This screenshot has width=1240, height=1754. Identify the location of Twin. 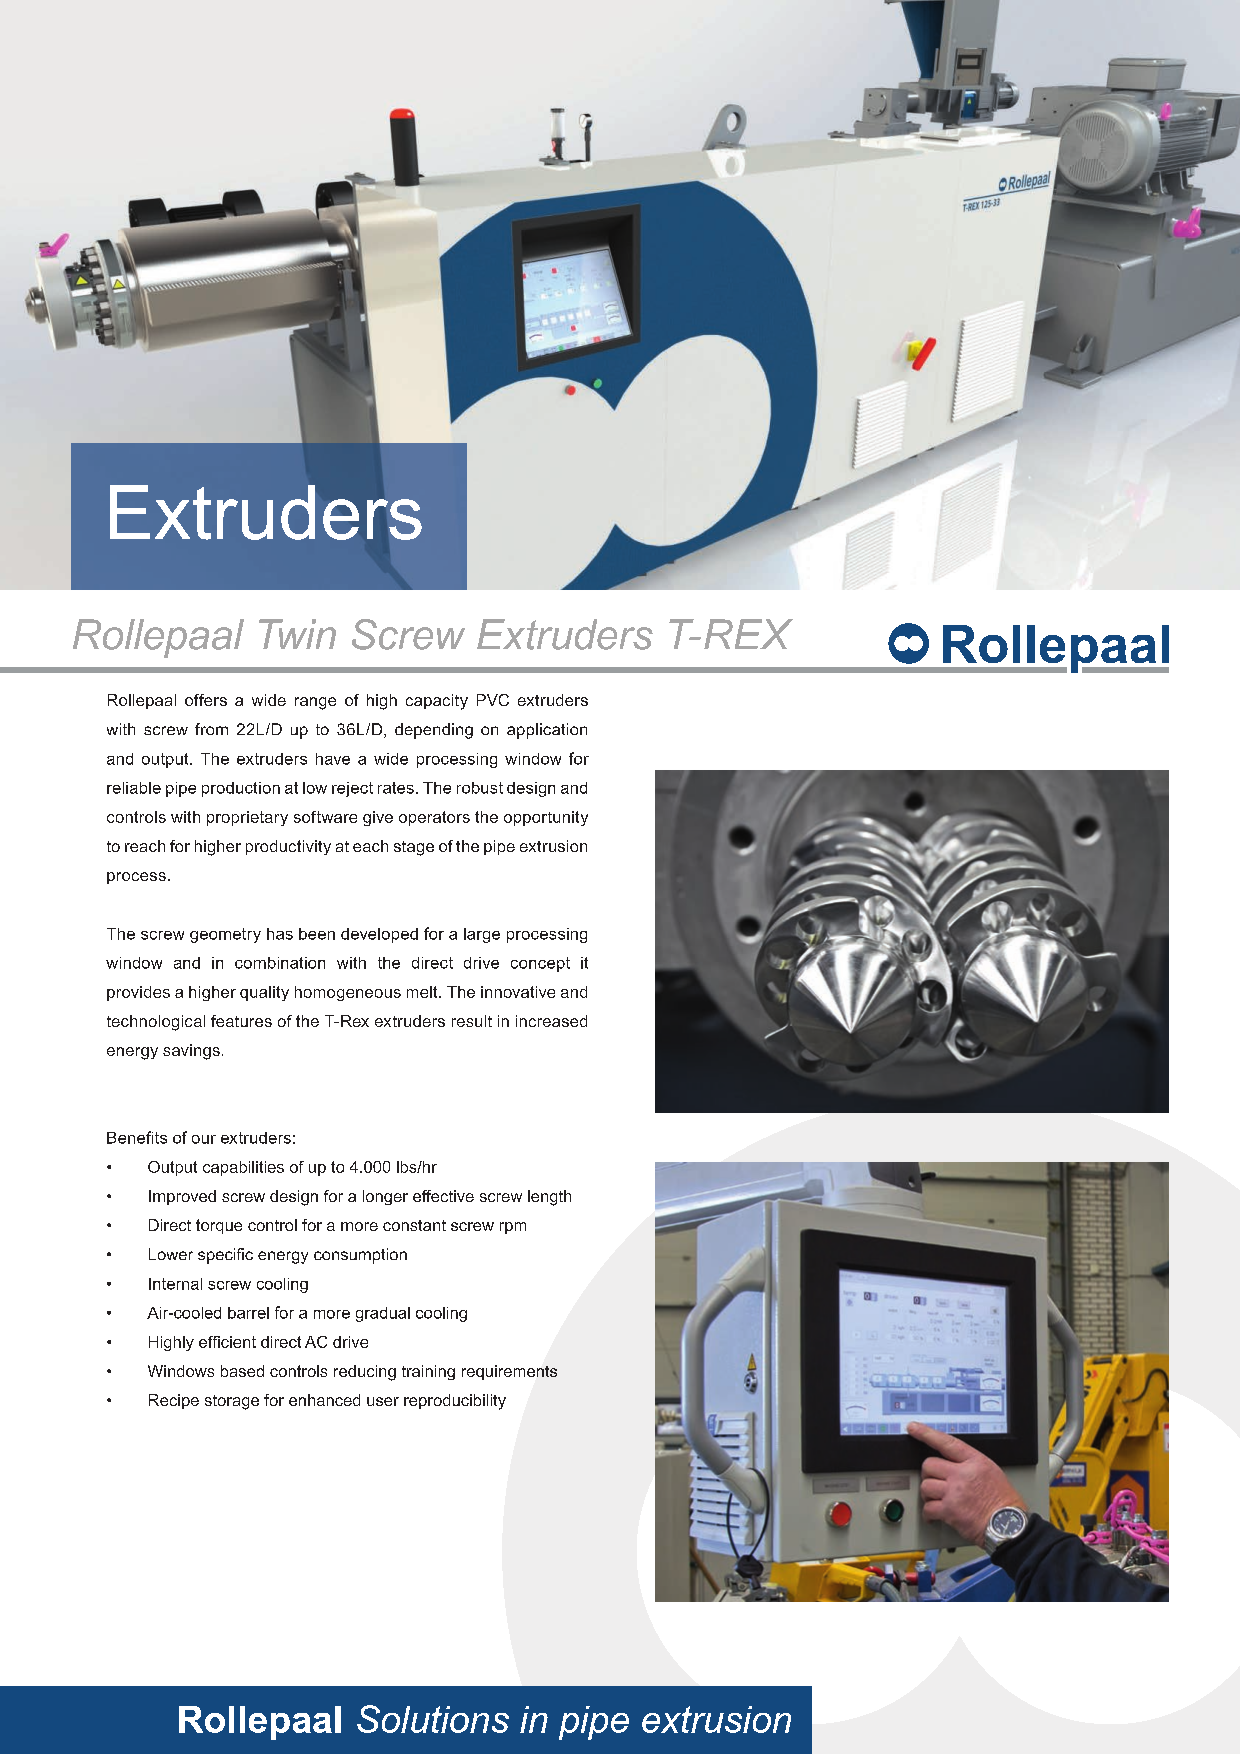
(297, 634).
